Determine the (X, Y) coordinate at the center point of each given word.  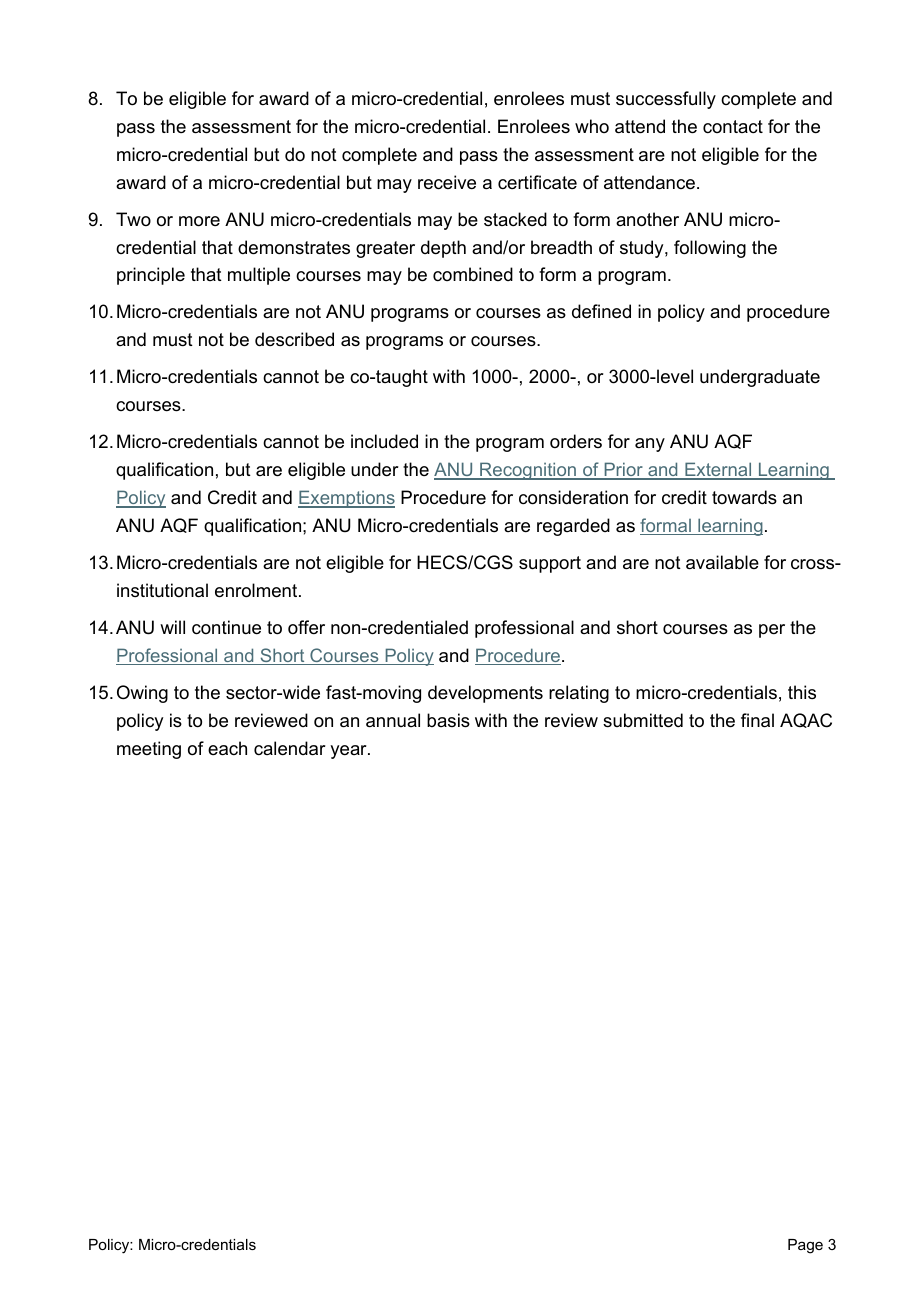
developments (485, 694)
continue (226, 627)
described (294, 339)
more (199, 221)
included (384, 441)
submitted (643, 720)
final (757, 720)
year (349, 752)
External (718, 470)
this (802, 692)
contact (733, 126)
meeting (149, 750)
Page (805, 1246)
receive (447, 182)
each (227, 748)
